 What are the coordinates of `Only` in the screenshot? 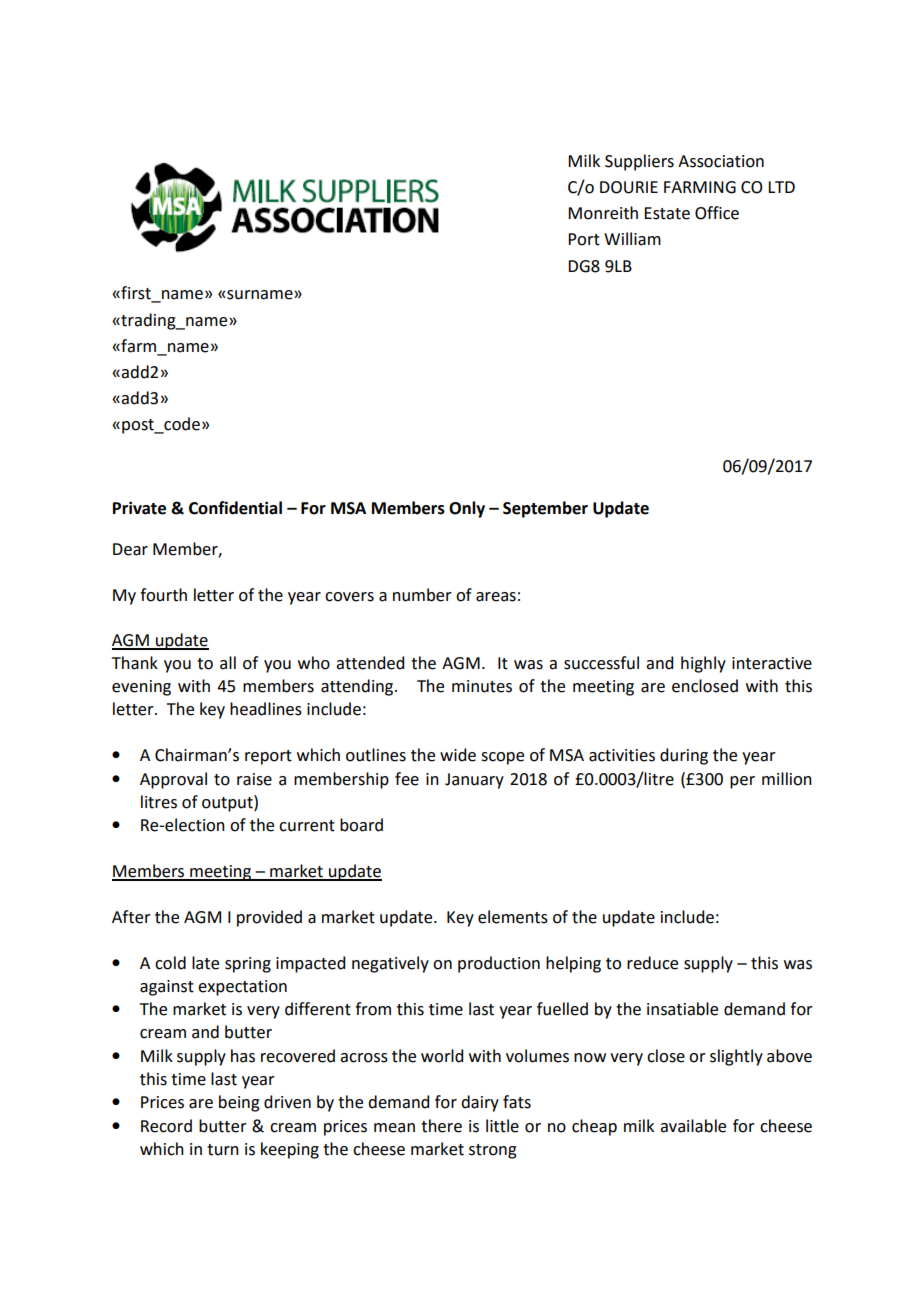 It's located at (467, 509).
